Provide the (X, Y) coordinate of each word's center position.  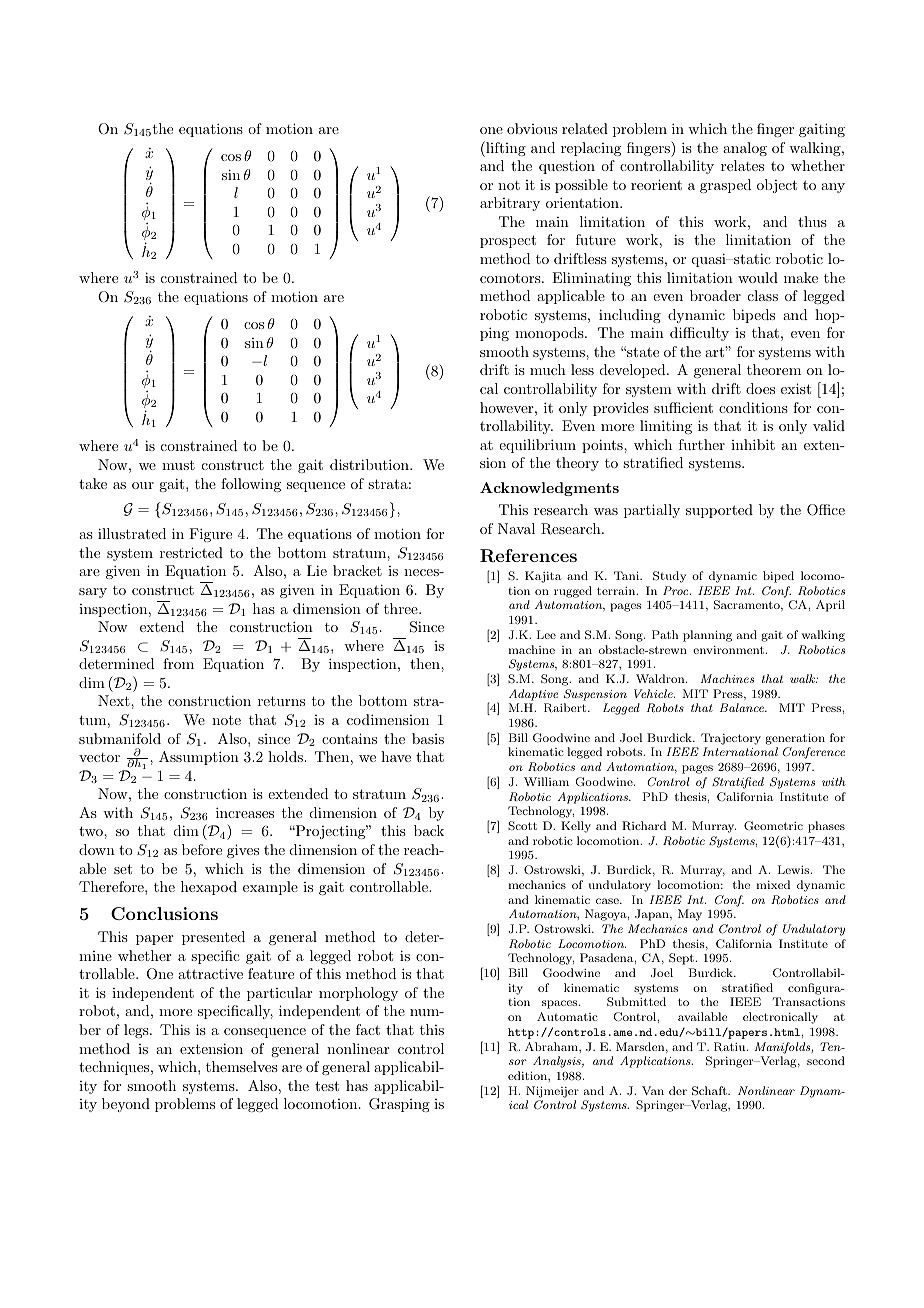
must (178, 465)
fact (368, 1029)
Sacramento (748, 605)
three (402, 608)
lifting (505, 149)
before (202, 849)
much (548, 369)
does (760, 388)
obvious (532, 128)
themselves (242, 1066)
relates (742, 165)
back (429, 830)
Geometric (773, 826)
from (178, 663)
